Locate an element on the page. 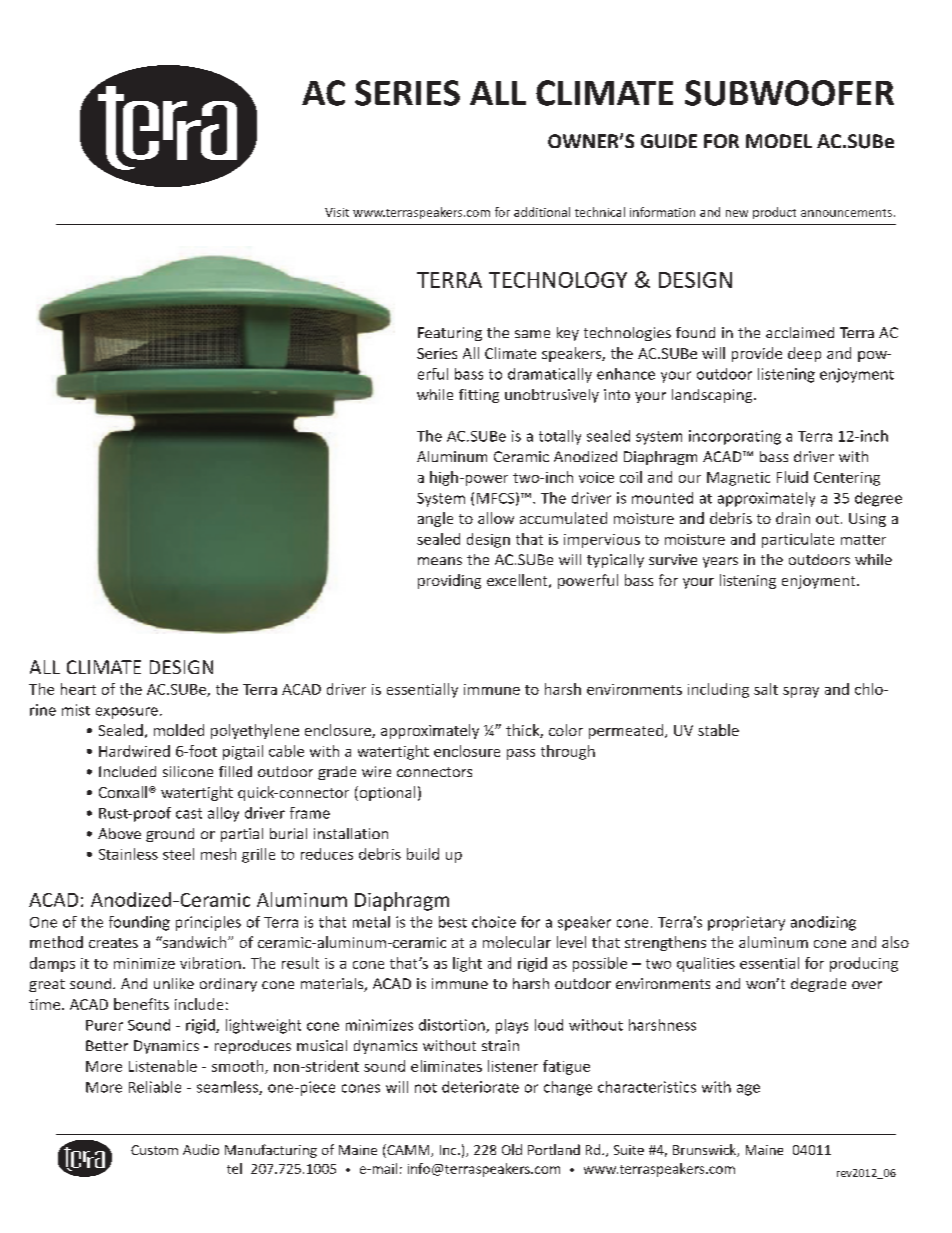 This page has height=1233, width=952. stable is located at coordinates (718, 730).
